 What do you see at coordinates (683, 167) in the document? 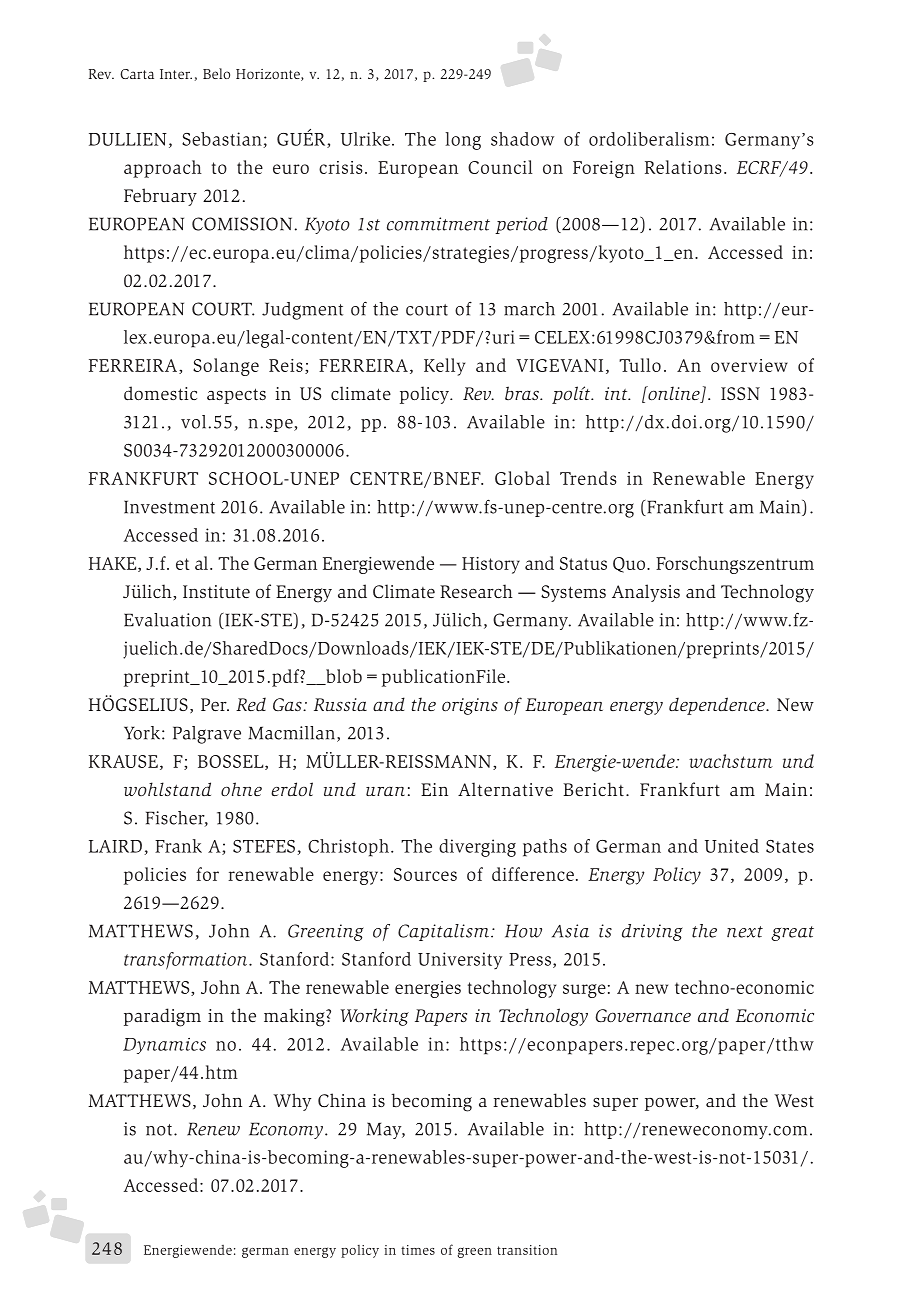
I see `Relations` at bounding box center [683, 167].
